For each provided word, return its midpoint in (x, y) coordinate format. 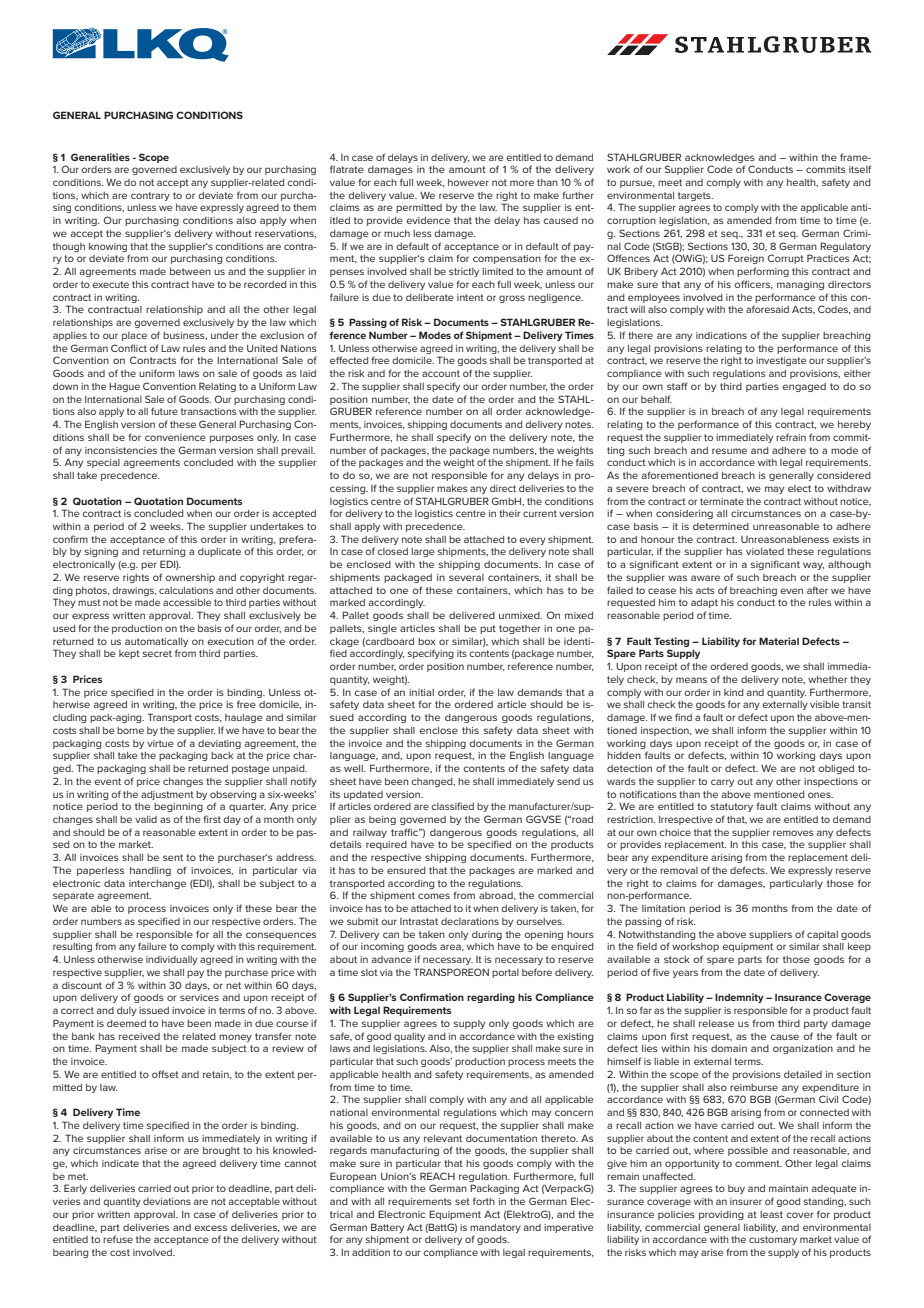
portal (505, 973)
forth (484, 1201)
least (771, 1214)
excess (210, 1228)
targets (695, 196)
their (509, 513)
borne (130, 730)
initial (421, 692)
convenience (175, 437)
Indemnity (739, 998)
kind (734, 692)
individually (172, 960)
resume (729, 451)
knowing (108, 247)
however (468, 182)
